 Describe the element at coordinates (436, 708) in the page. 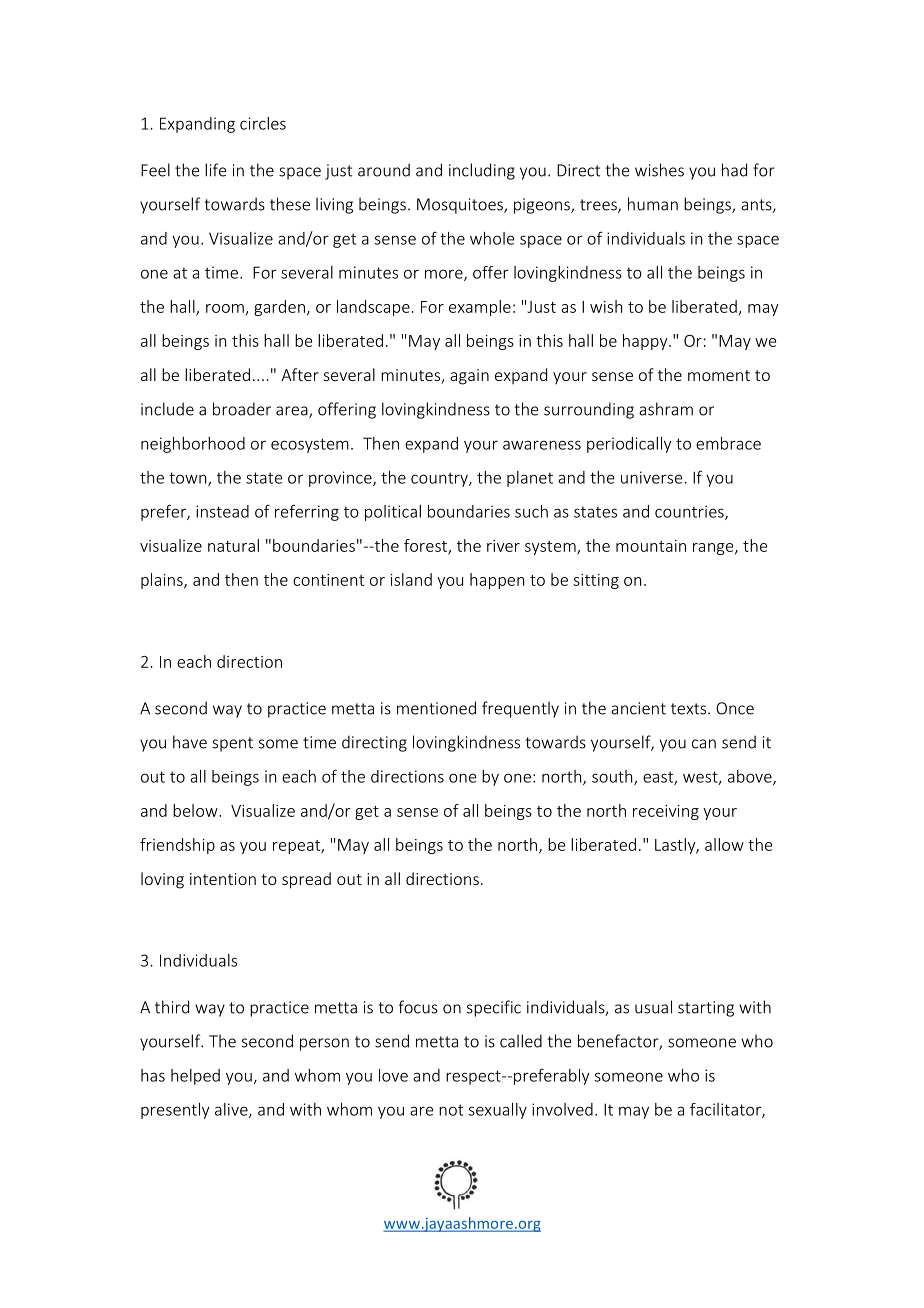

I see `mentioned` at that location.
